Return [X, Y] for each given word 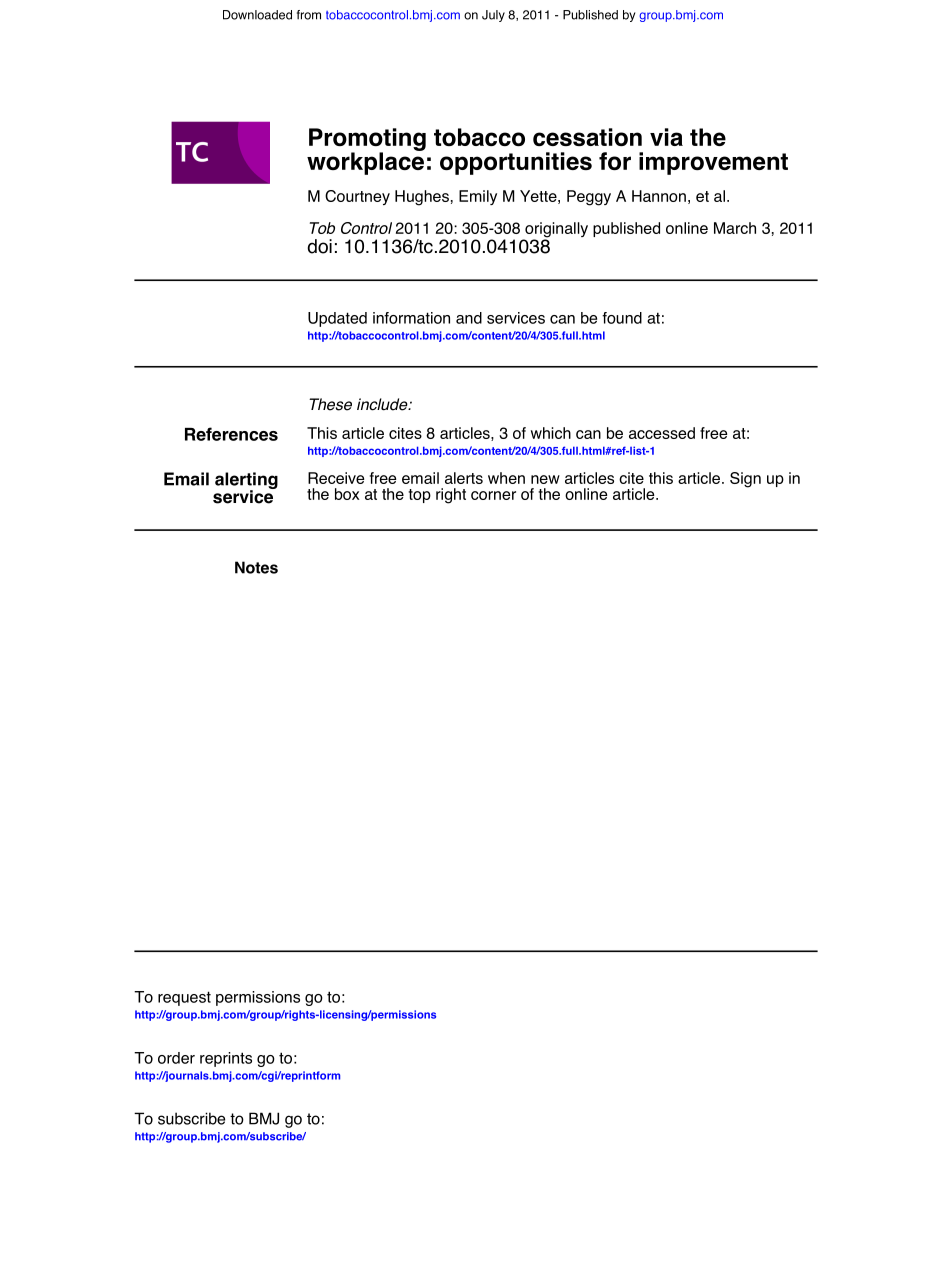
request [184, 998]
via [666, 137]
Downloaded [257, 15]
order [176, 1058]
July [493, 16]
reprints [226, 1059]
